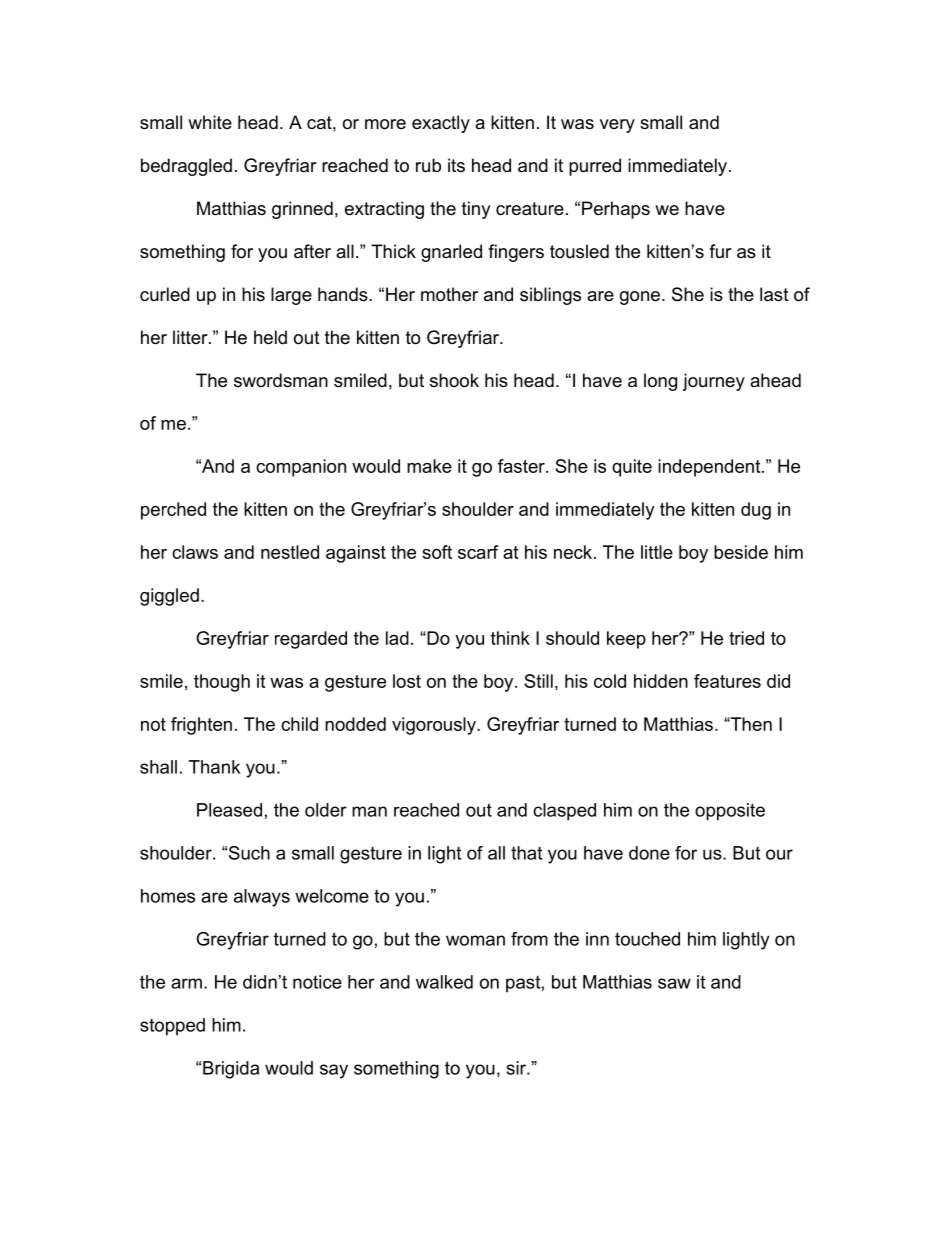 This screenshot has width=952, height=1233. What do you see at coordinates (222, 683) in the screenshot?
I see `though` at bounding box center [222, 683].
